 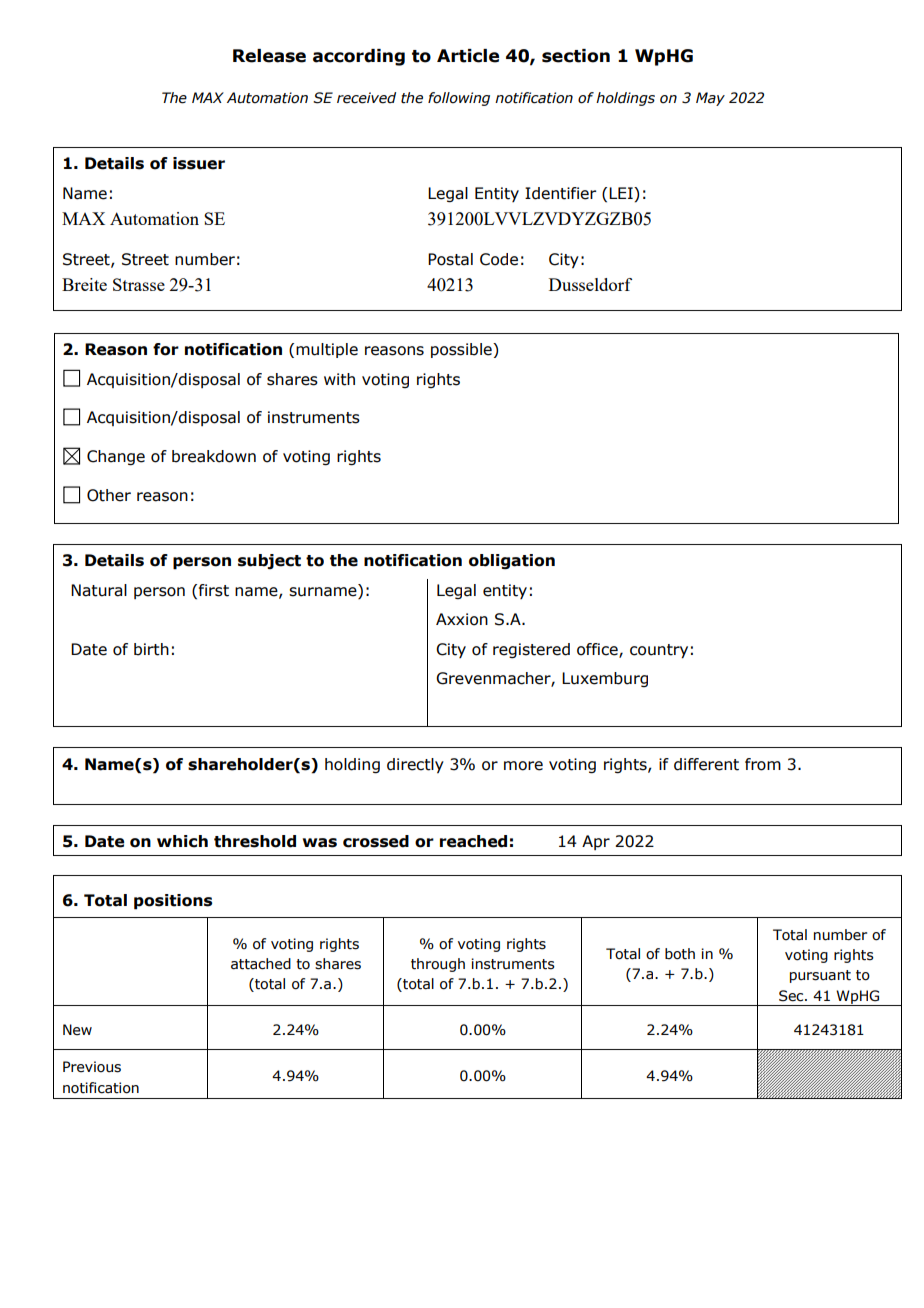 I want to click on Previous, so click(x=92, y=1067).
